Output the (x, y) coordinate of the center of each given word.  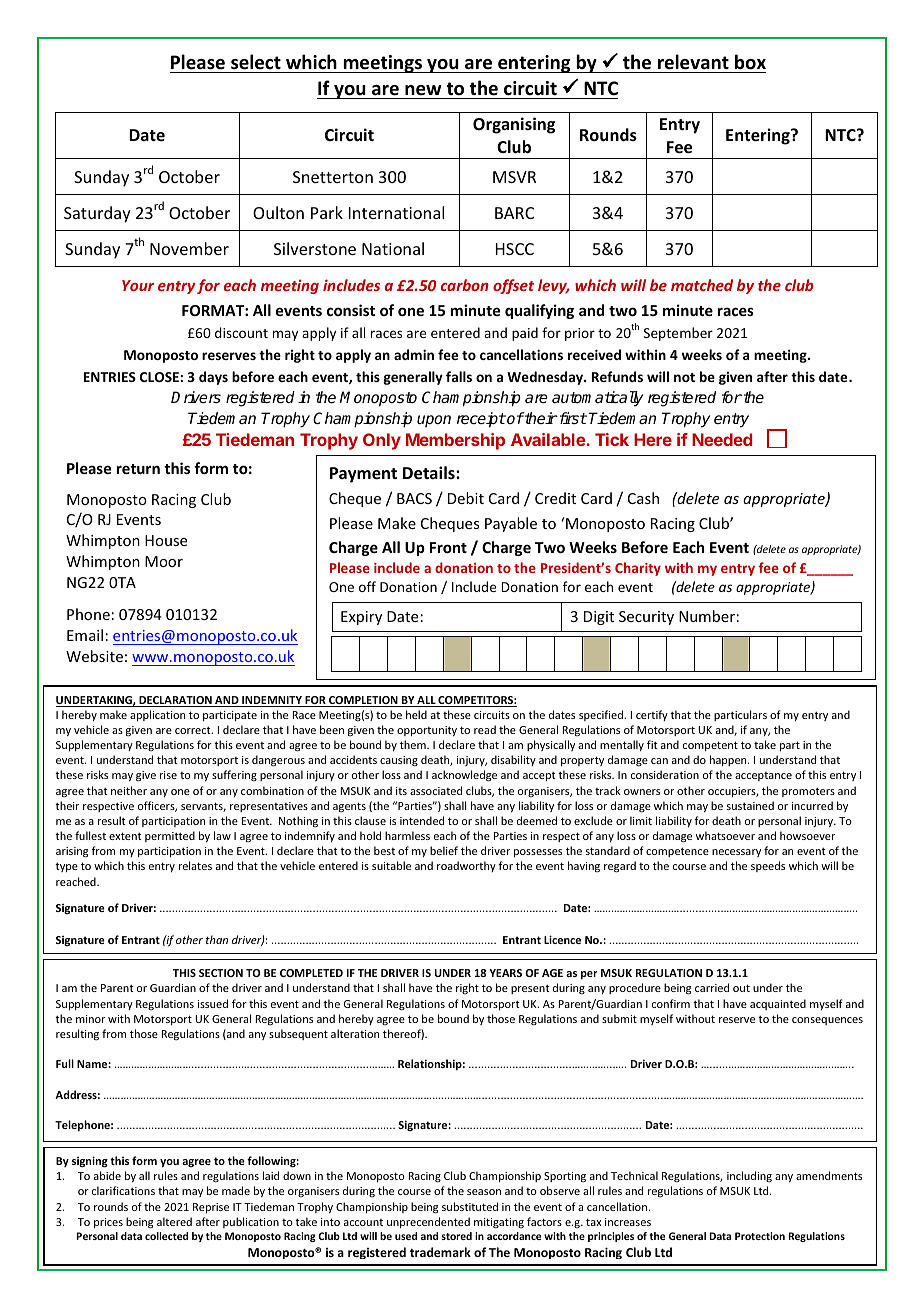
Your (138, 285)
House (166, 540)
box (750, 62)
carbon (465, 285)
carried (712, 987)
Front (448, 547)
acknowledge (464, 776)
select (256, 62)
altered (174, 1221)
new (423, 90)
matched (702, 285)
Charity (638, 569)
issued (213, 1003)
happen (729, 760)
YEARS (505, 973)
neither (129, 790)
